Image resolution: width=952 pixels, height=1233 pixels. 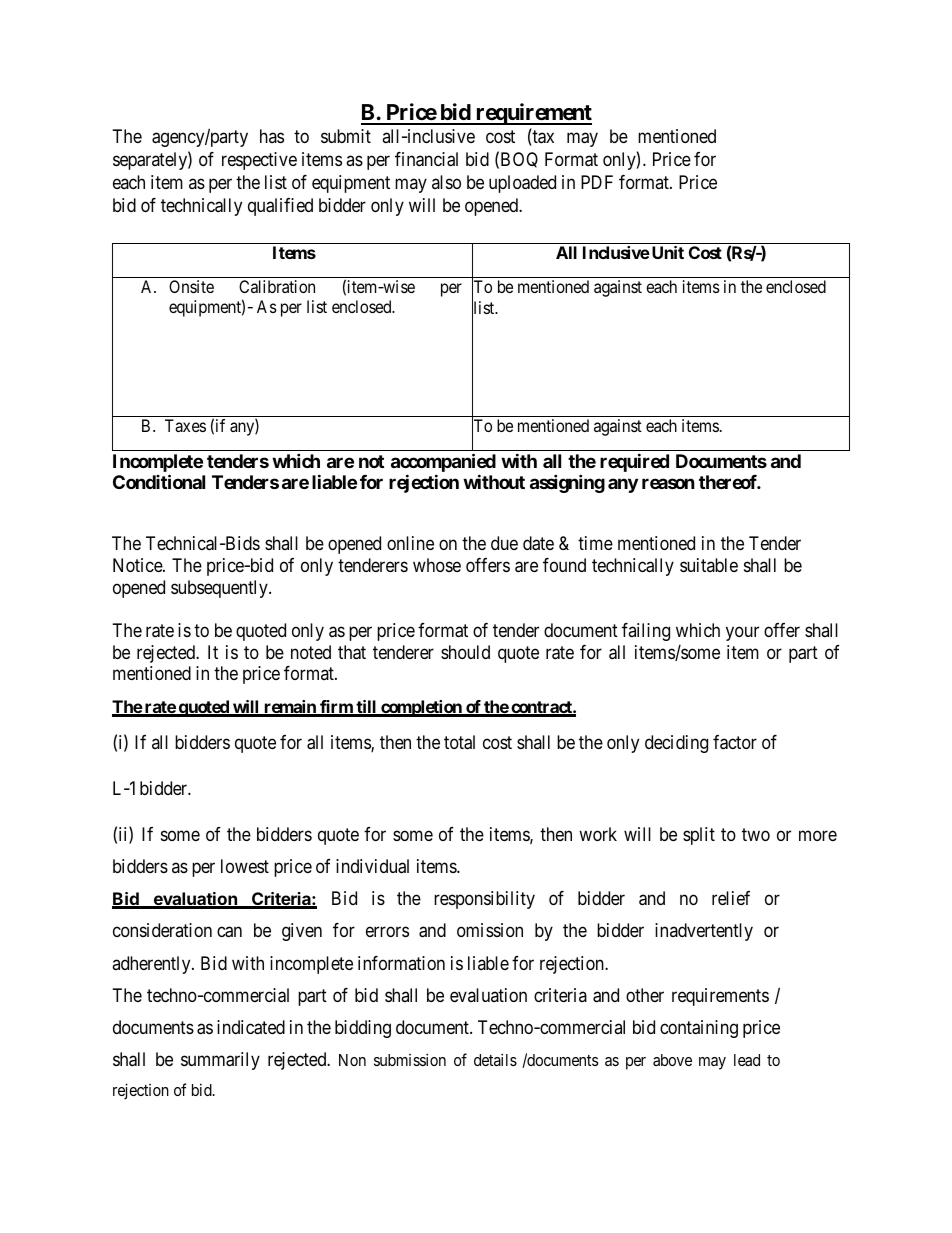 What do you see at coordinates (742, 634) in the image?
I see `your` at bounding box center [742, 634].
